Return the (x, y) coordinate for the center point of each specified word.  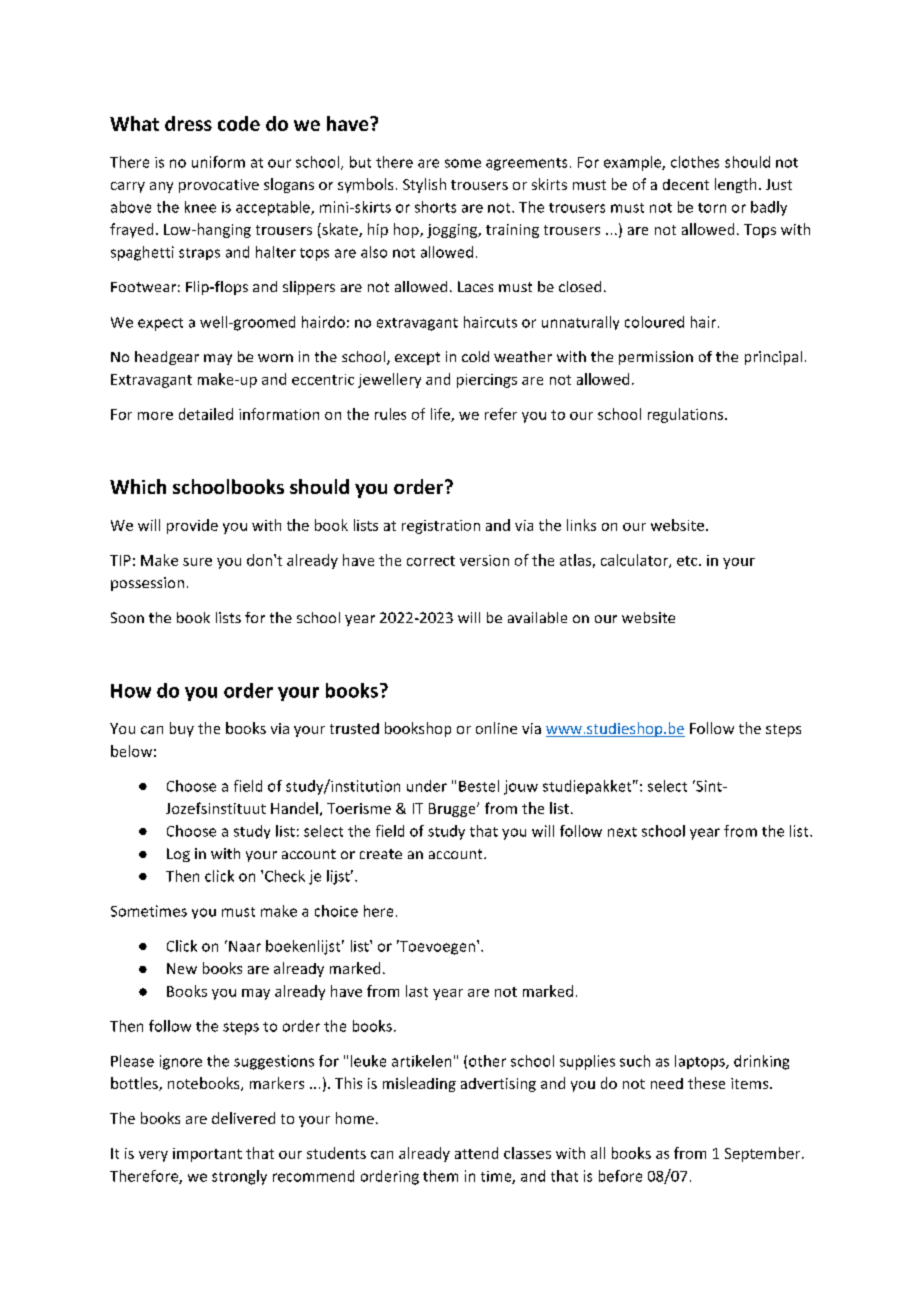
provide (192, 526)
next (622, 832)
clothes (695, 162)
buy (182, 729)
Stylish (424, 185)
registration (441, 527)
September (764, 1154)
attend (476, 1153)
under (427, 786)
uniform (218, 162)
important (207, 1155)
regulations (687, 415)
